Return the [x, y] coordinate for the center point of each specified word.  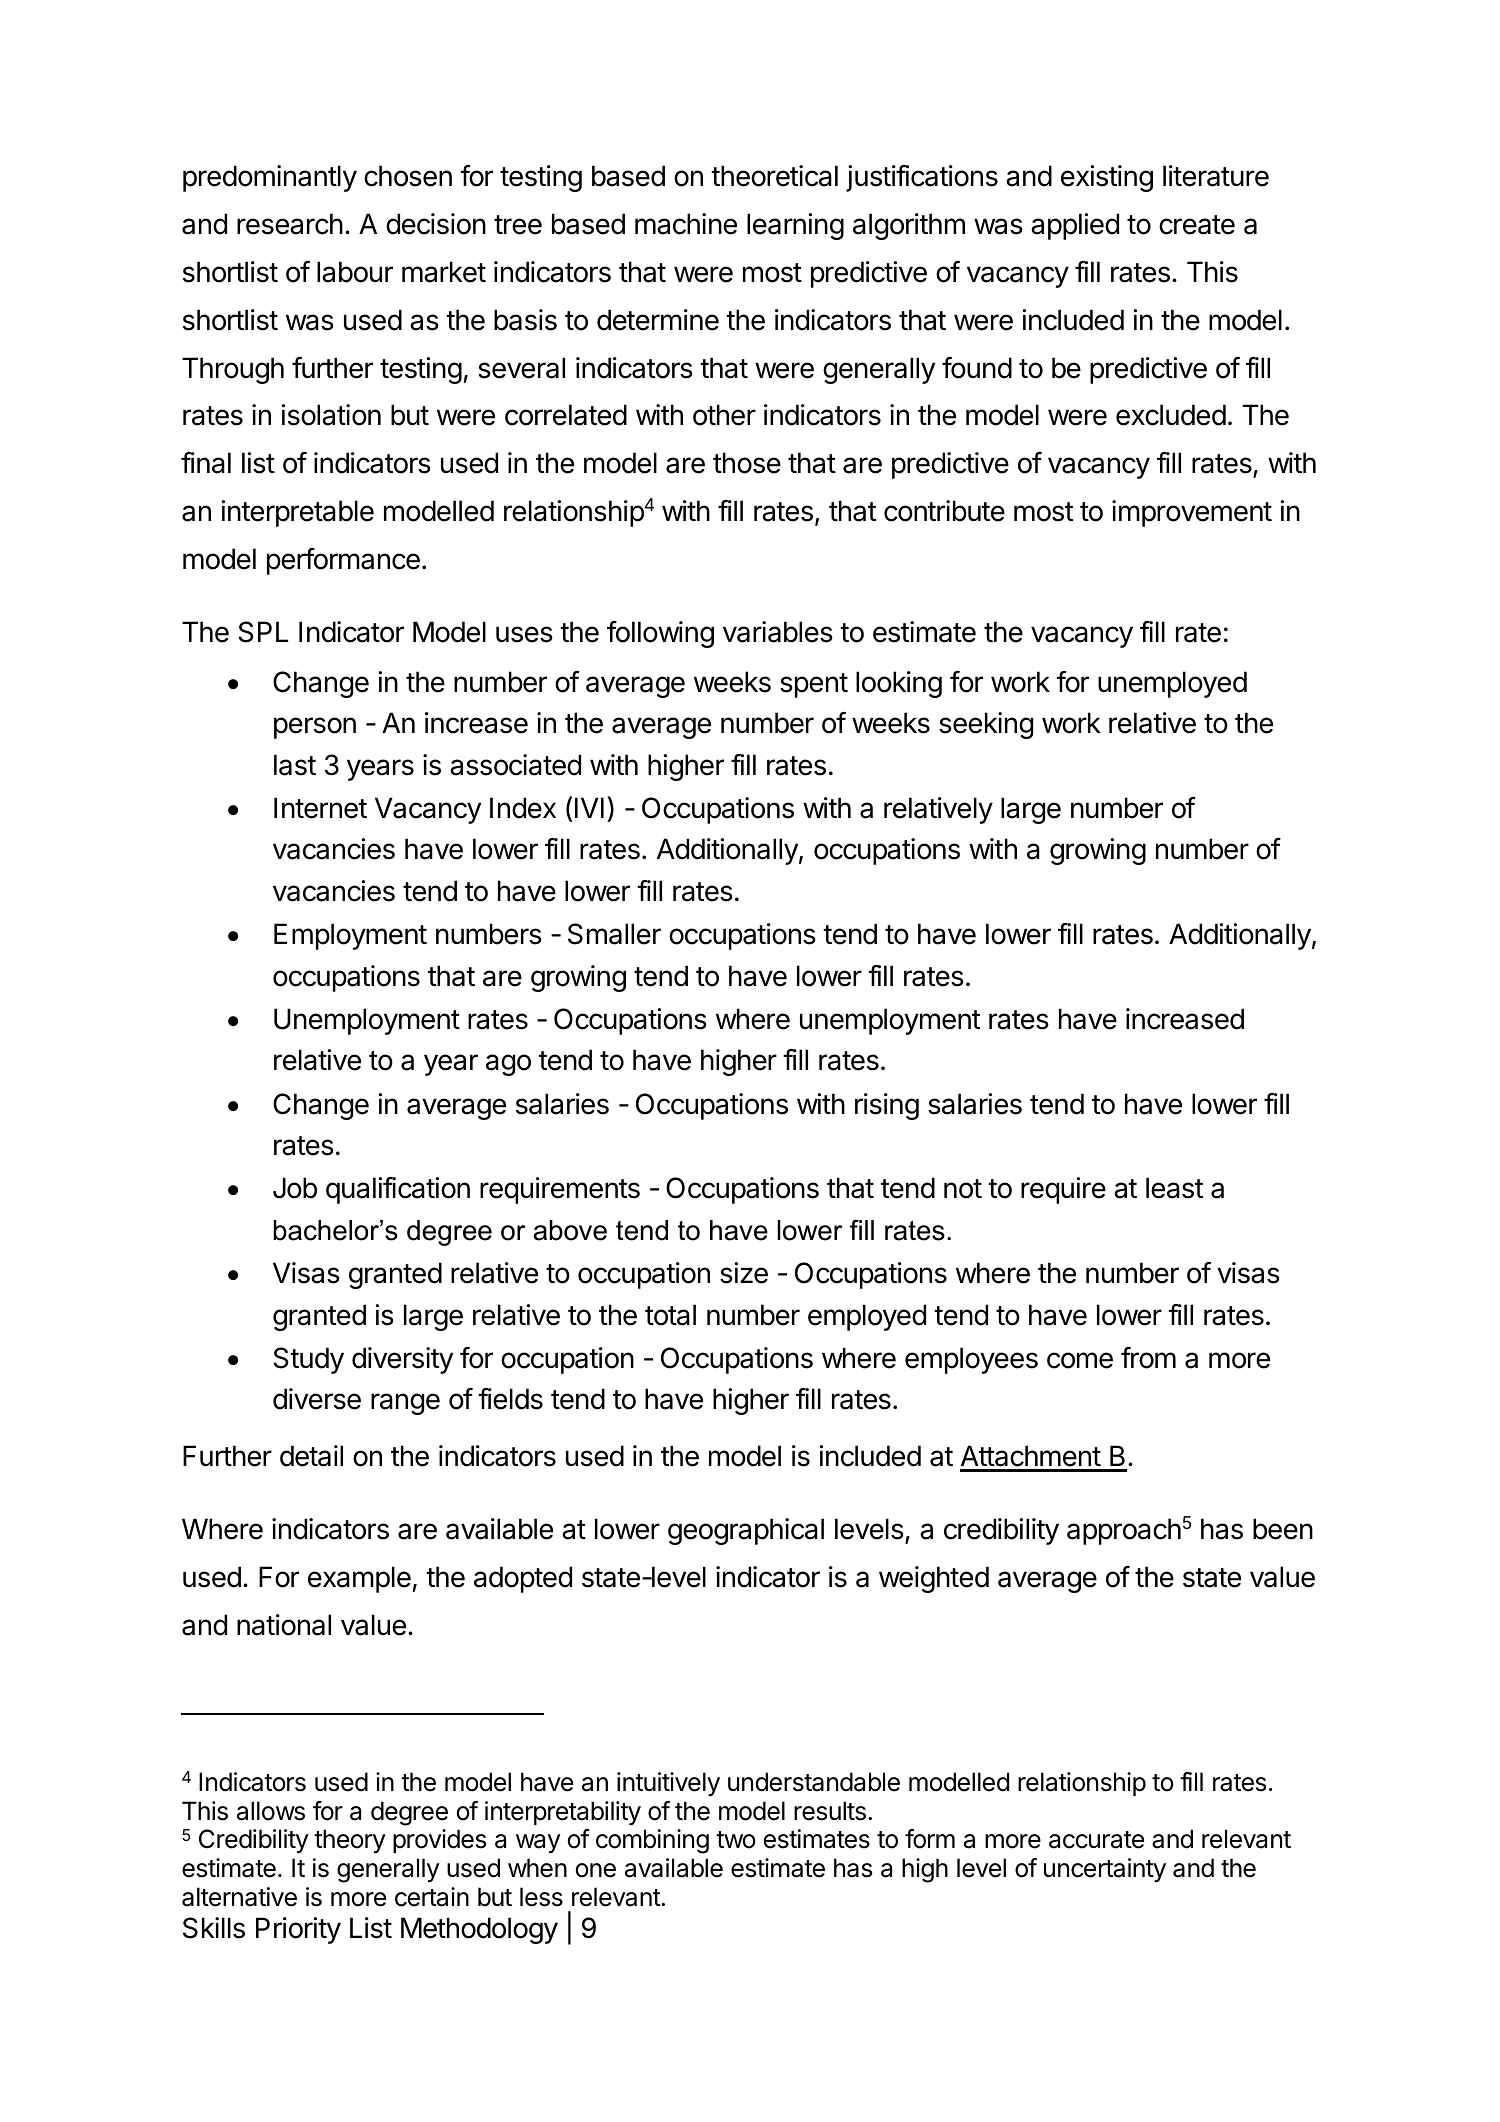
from [1148, 1358]
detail [311, 1456]
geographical [746, 1531]
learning [795, 226]
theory [350, 1841]
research [290, 224]
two [736, 1840]
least [1174, 1188]
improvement [1192, 513]
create [1197, 225]
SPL [263, 632]
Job [295, 1188]
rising [887, 1106]
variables [778, 632]
